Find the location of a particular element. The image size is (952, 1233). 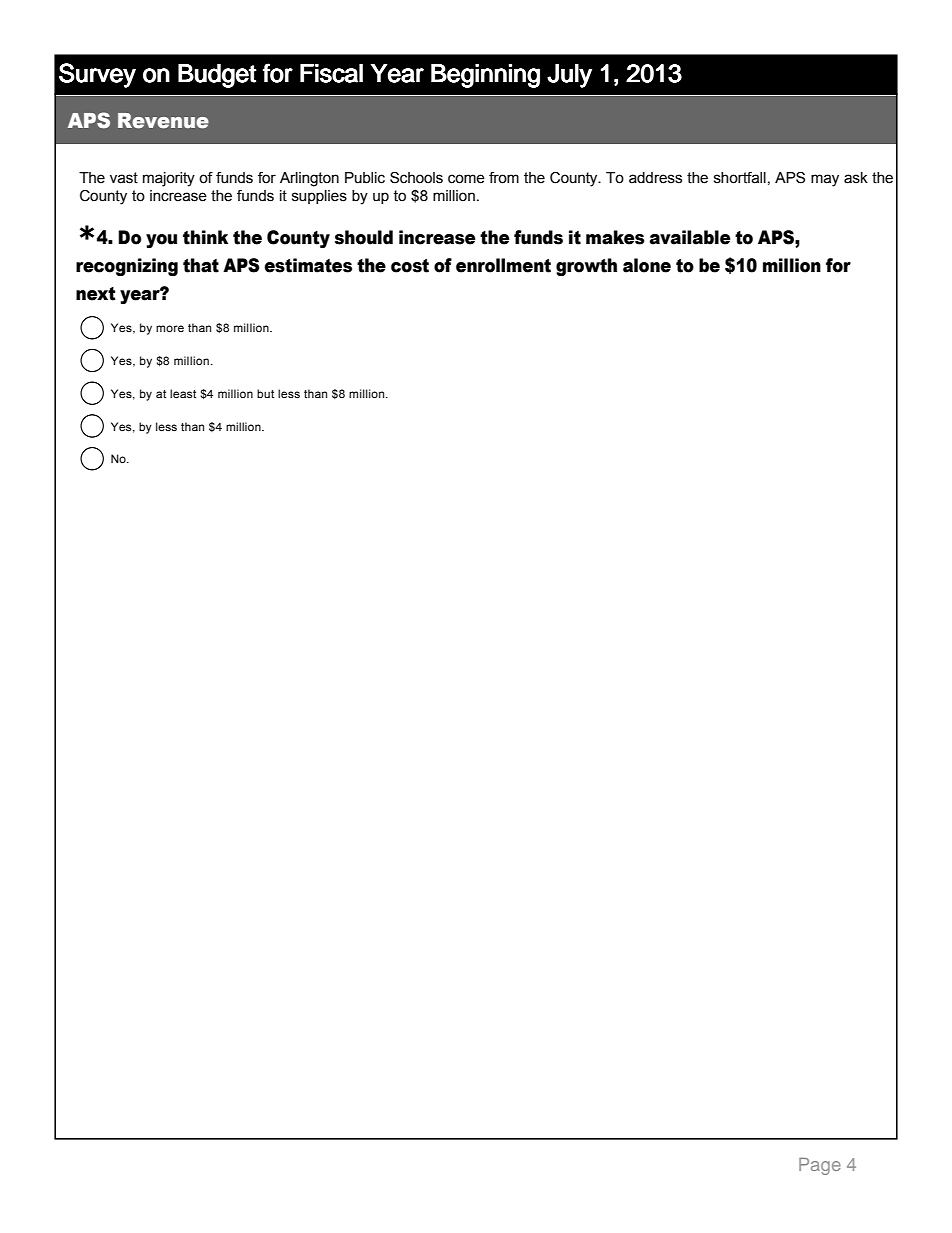

Revenue is located at coordinates (163, 121).
